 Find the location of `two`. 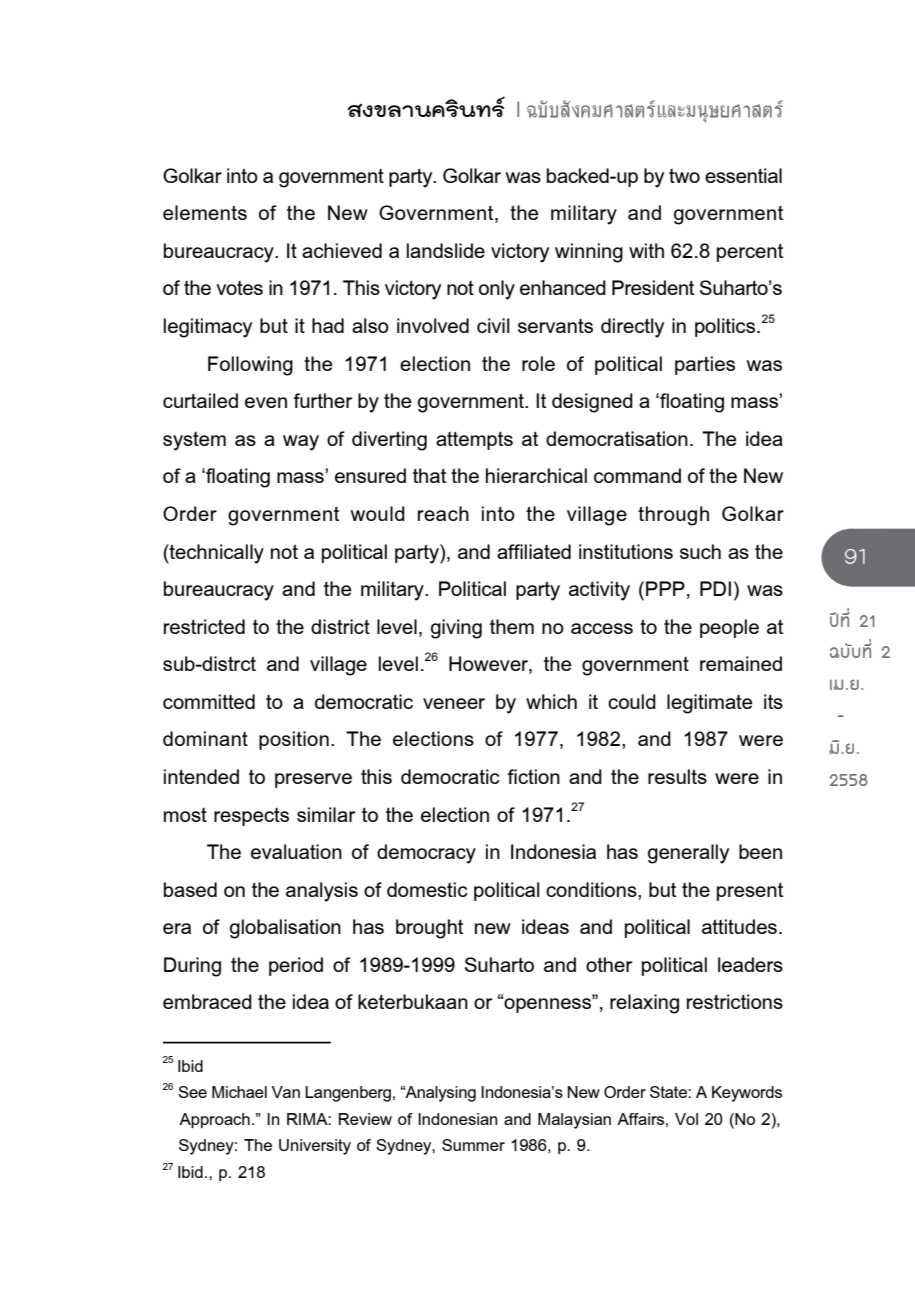

two is located at coordinates (684, 176).
